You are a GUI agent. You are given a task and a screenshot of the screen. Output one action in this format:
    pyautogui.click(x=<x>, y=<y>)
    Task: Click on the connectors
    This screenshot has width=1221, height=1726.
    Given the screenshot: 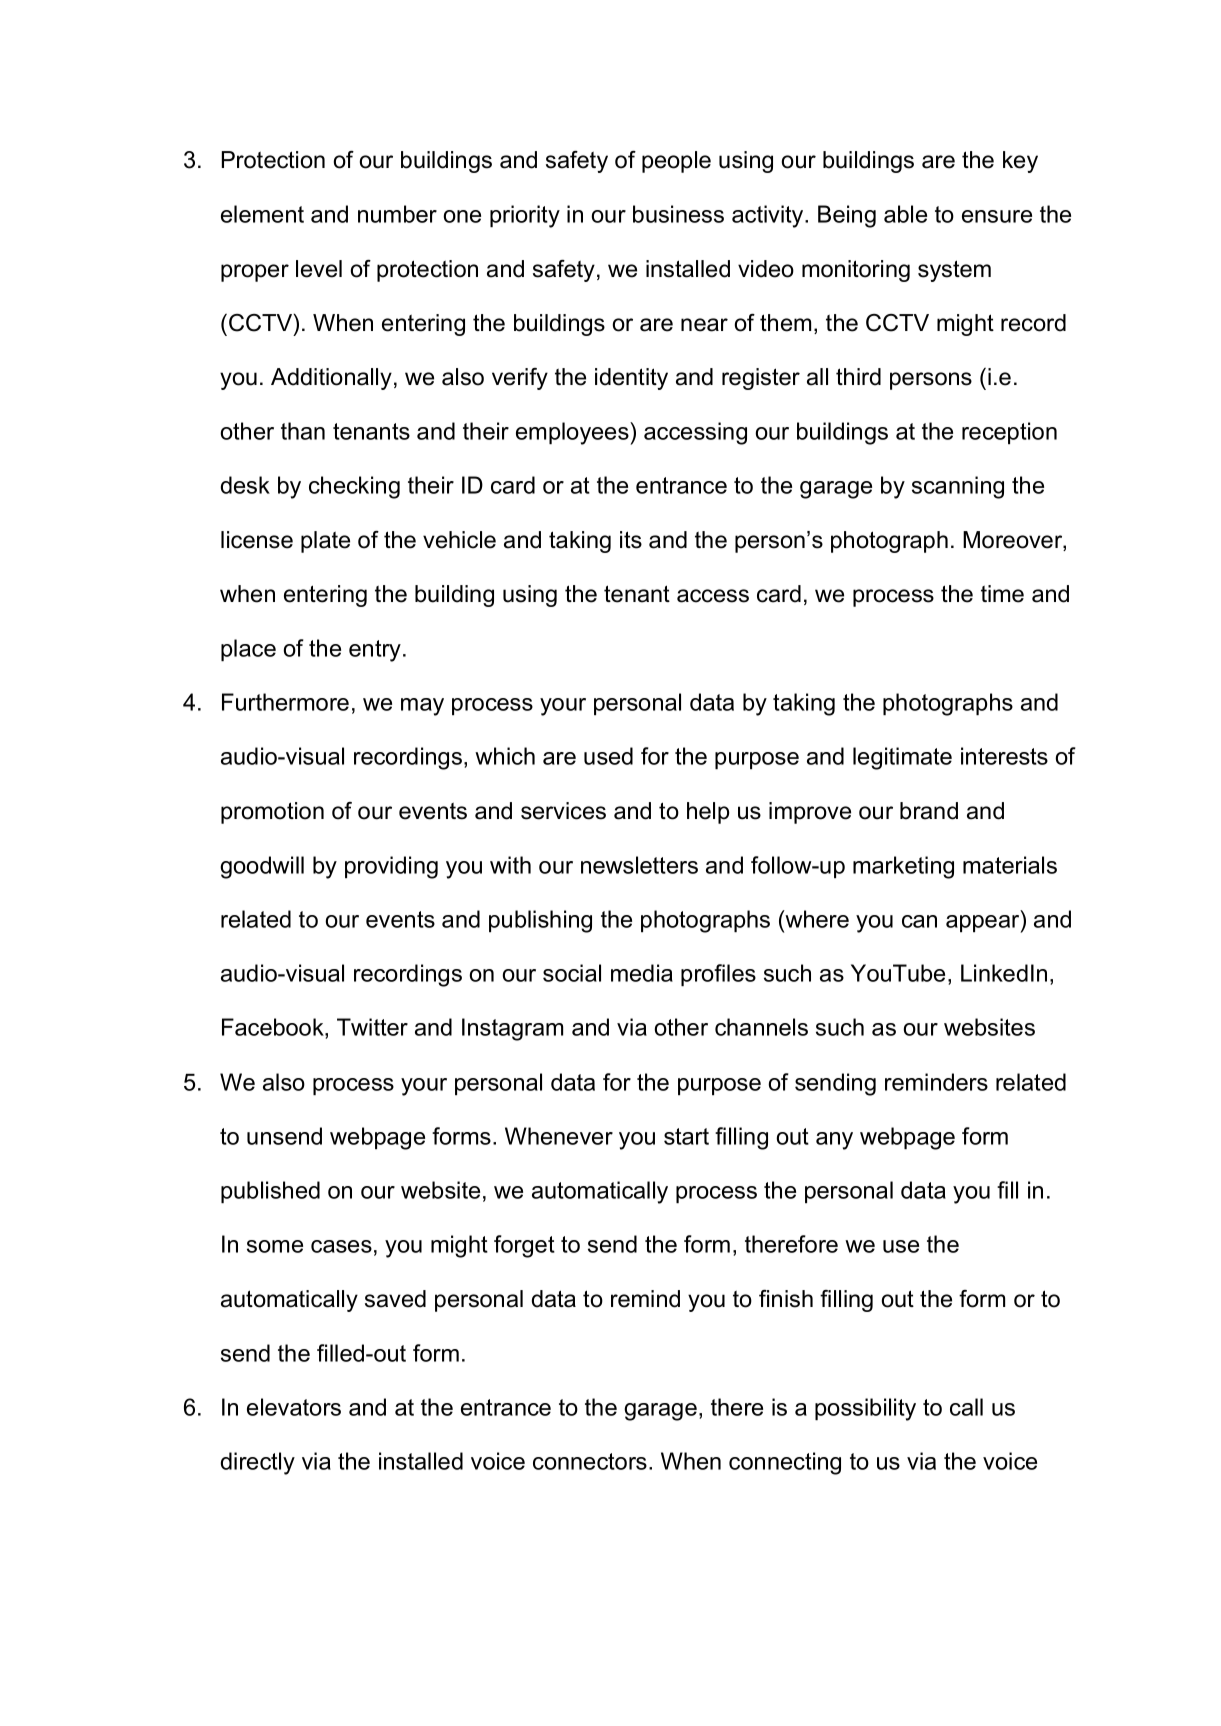 What is the action you would take?
    pyautogui.click(x=590, y=1461)
